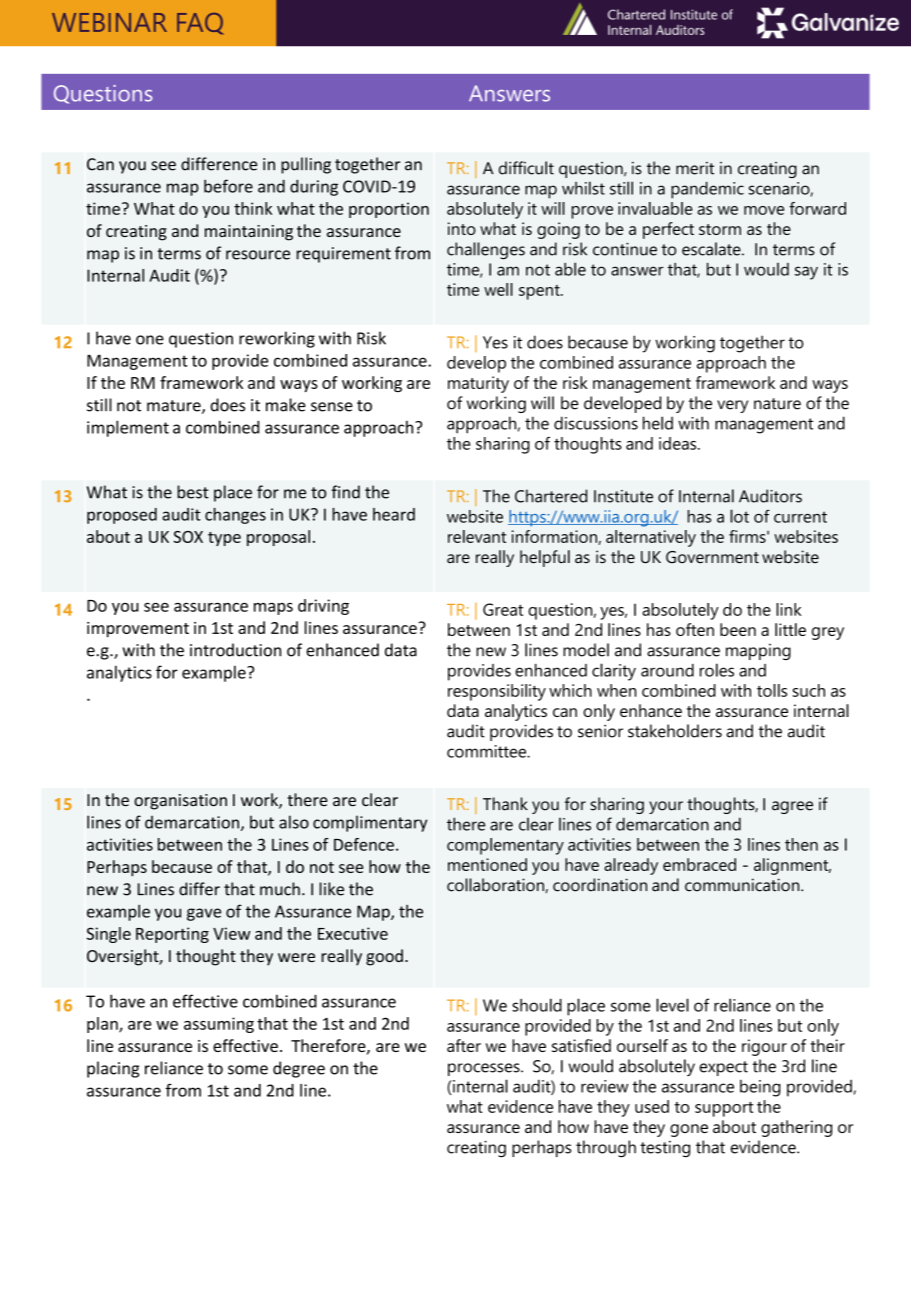 Image resolution: width=911 pixels, height=1316 pixels. I want to click on Great, so click(503, 609).
